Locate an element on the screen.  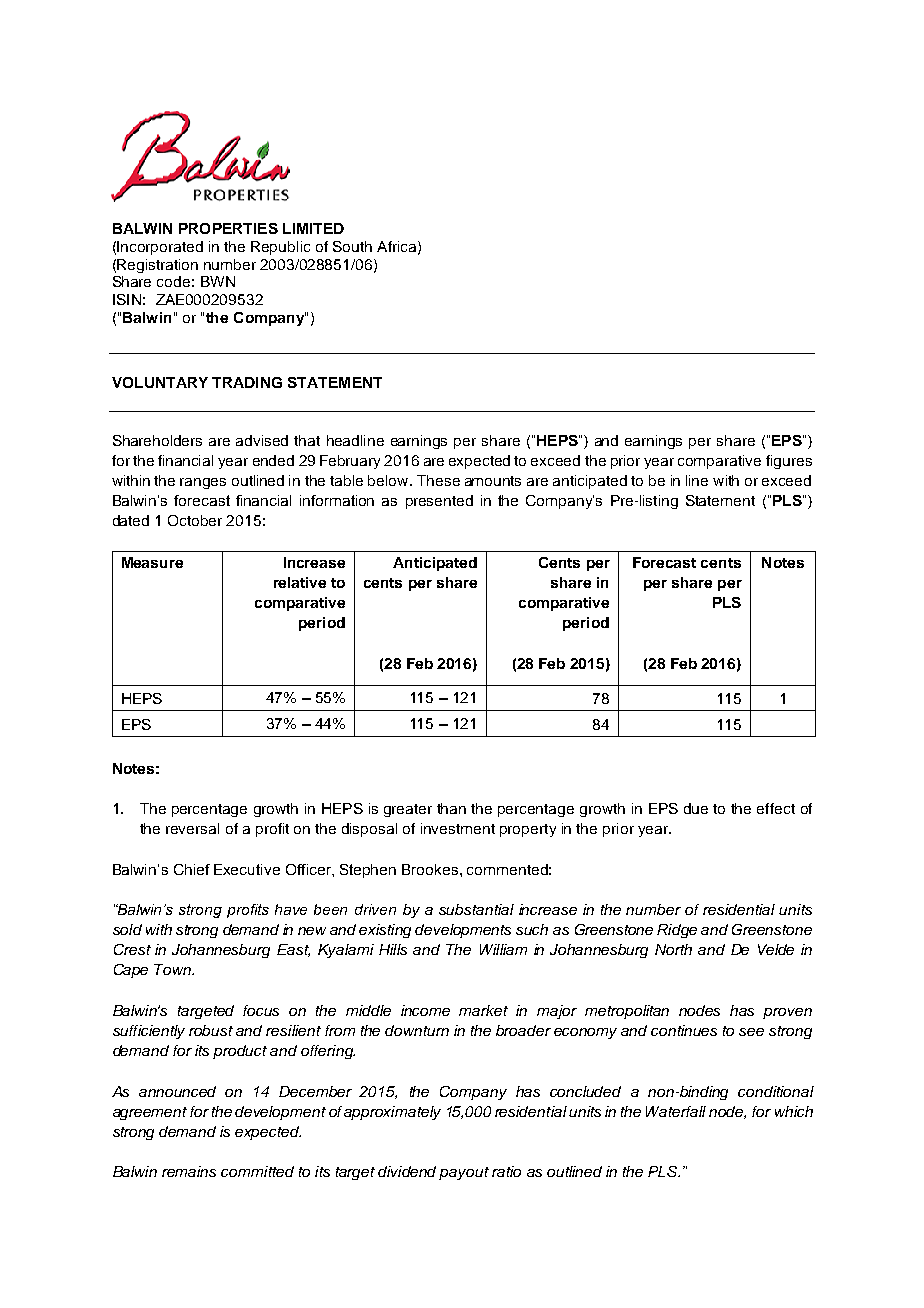
figures is located at coordinates (789, 462).
